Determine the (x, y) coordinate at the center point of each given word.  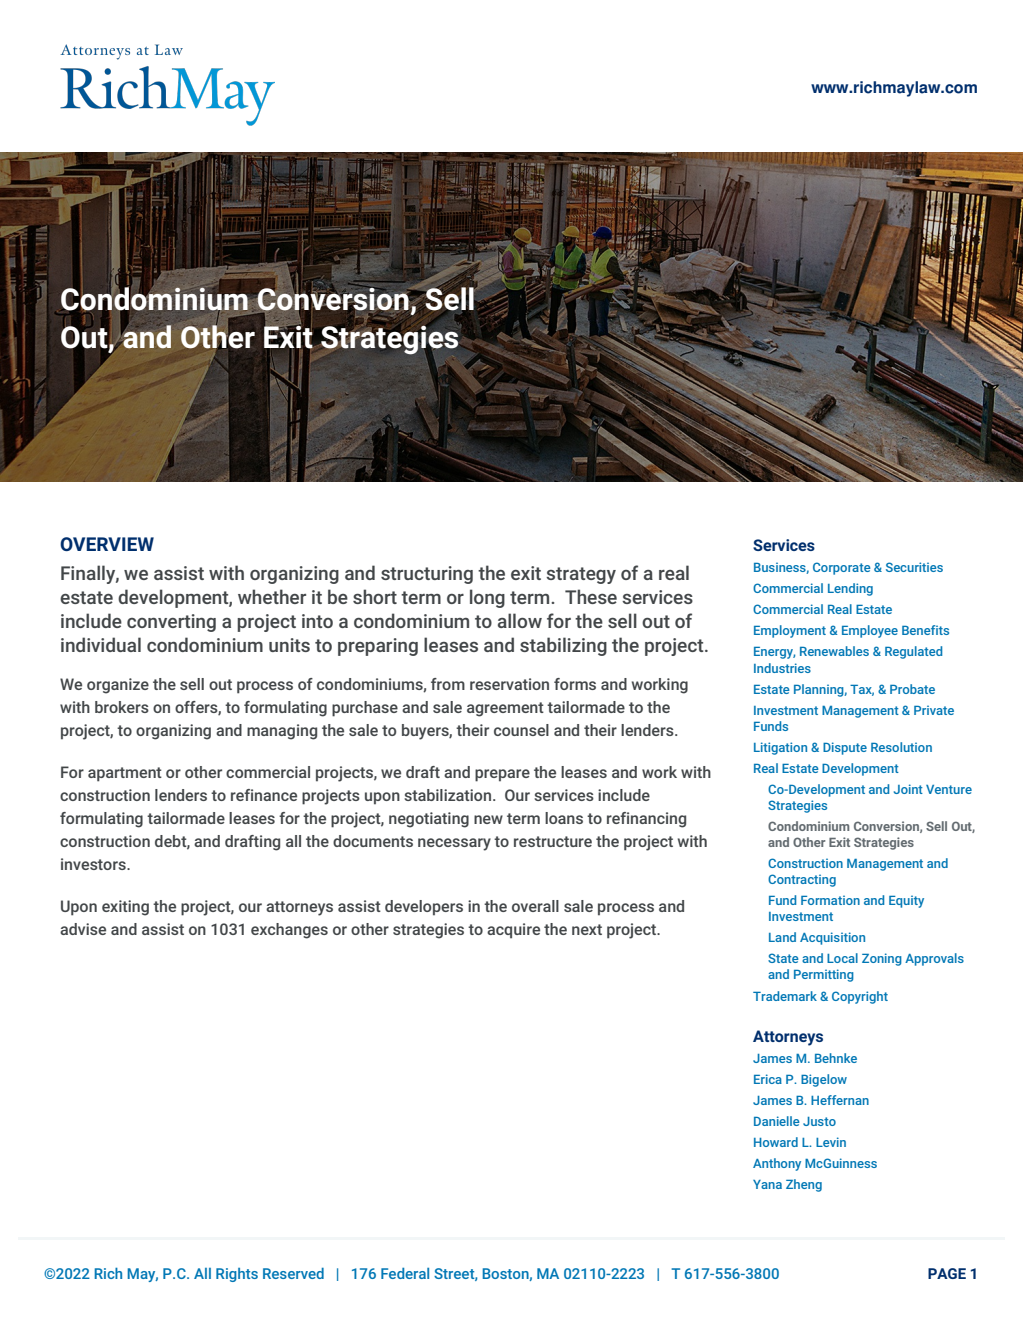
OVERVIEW (107, 544)
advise (83, 929)
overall (535, 906)
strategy (581, 575)
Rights (237, 1275)
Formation (830, 900)
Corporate (842, 568)
